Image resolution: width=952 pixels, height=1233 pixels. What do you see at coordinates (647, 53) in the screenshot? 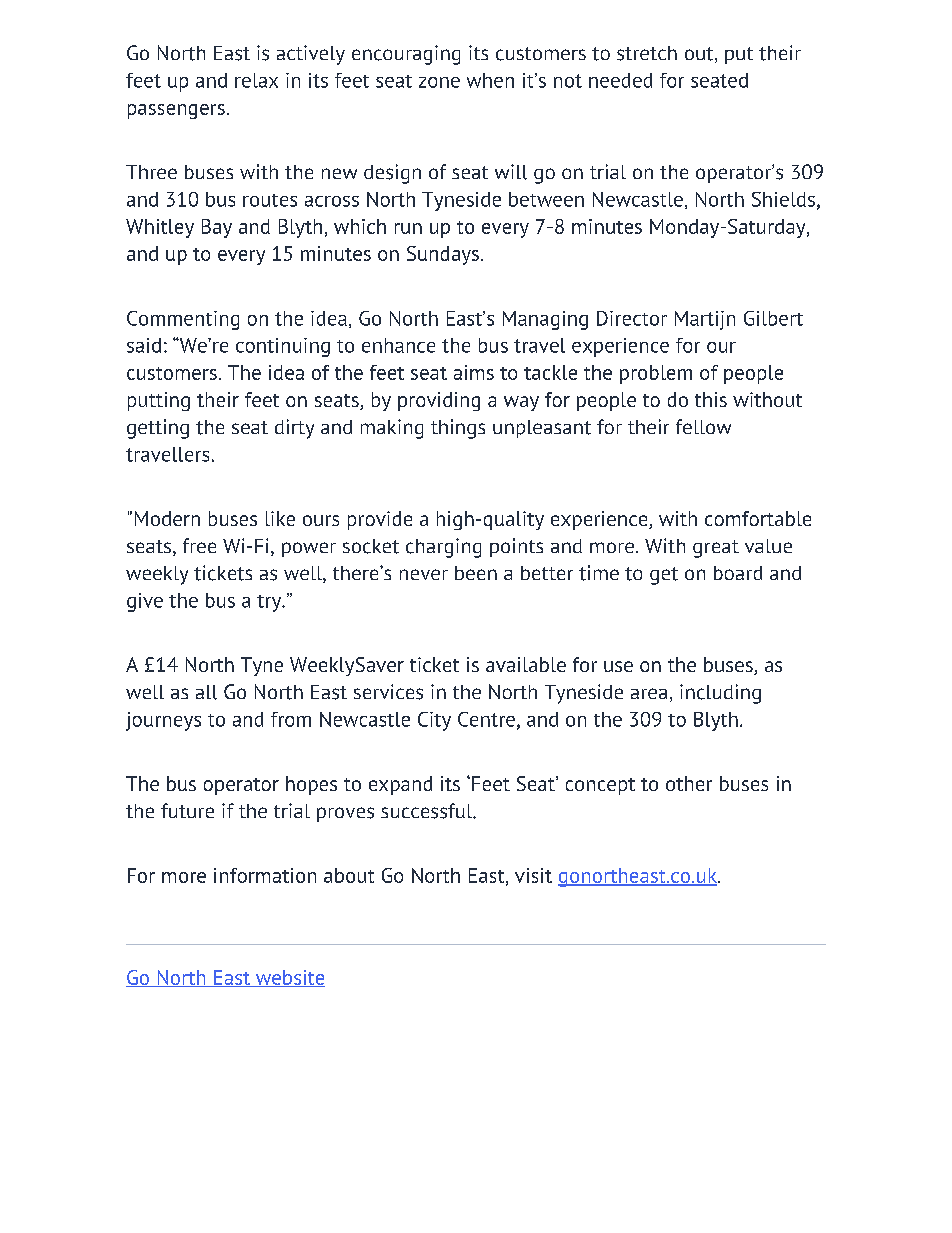
I see `stretch` at bounding box center [647, 53].
